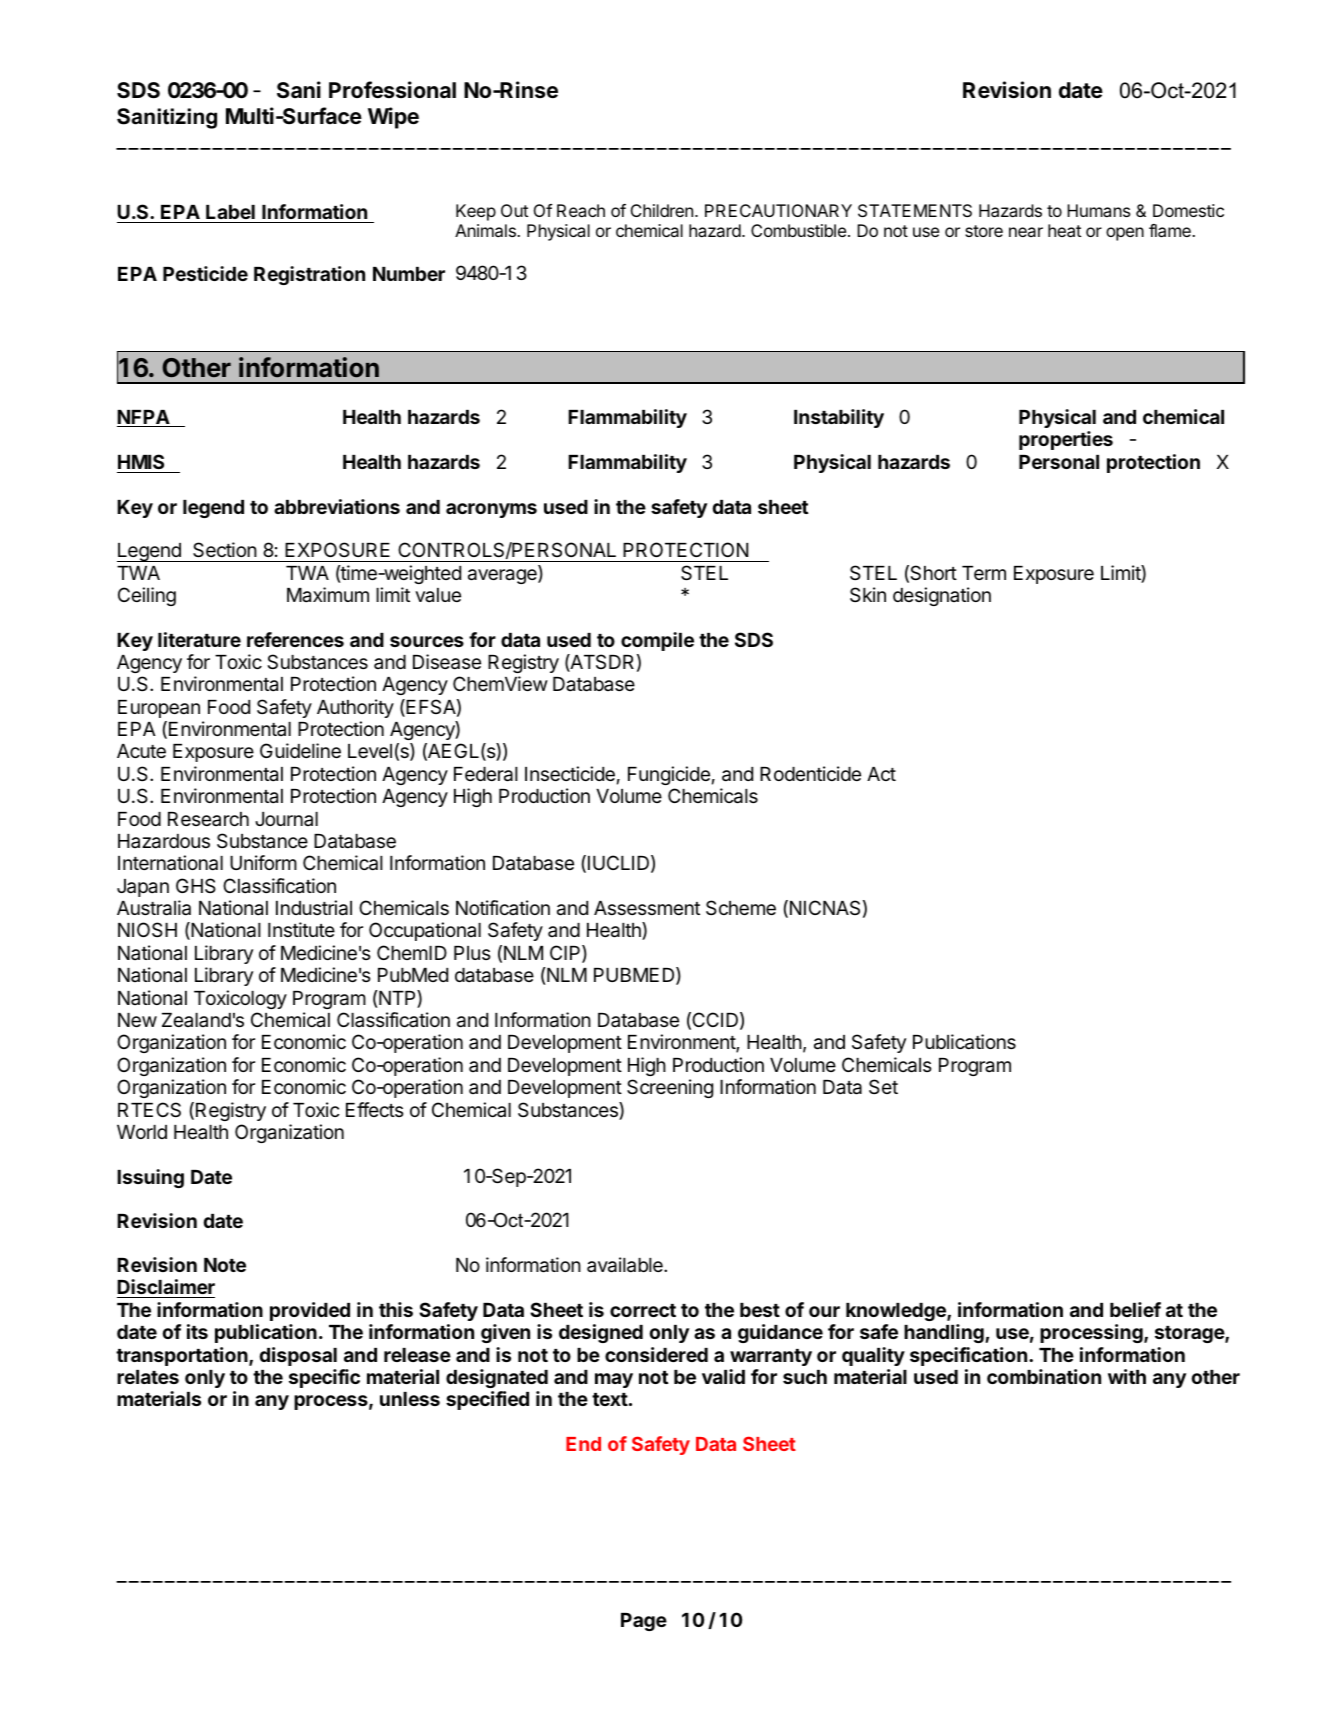  What do you see at coordinates (883, 1086) in the document?
I see `Set` at bounding box center [883, 1086].
